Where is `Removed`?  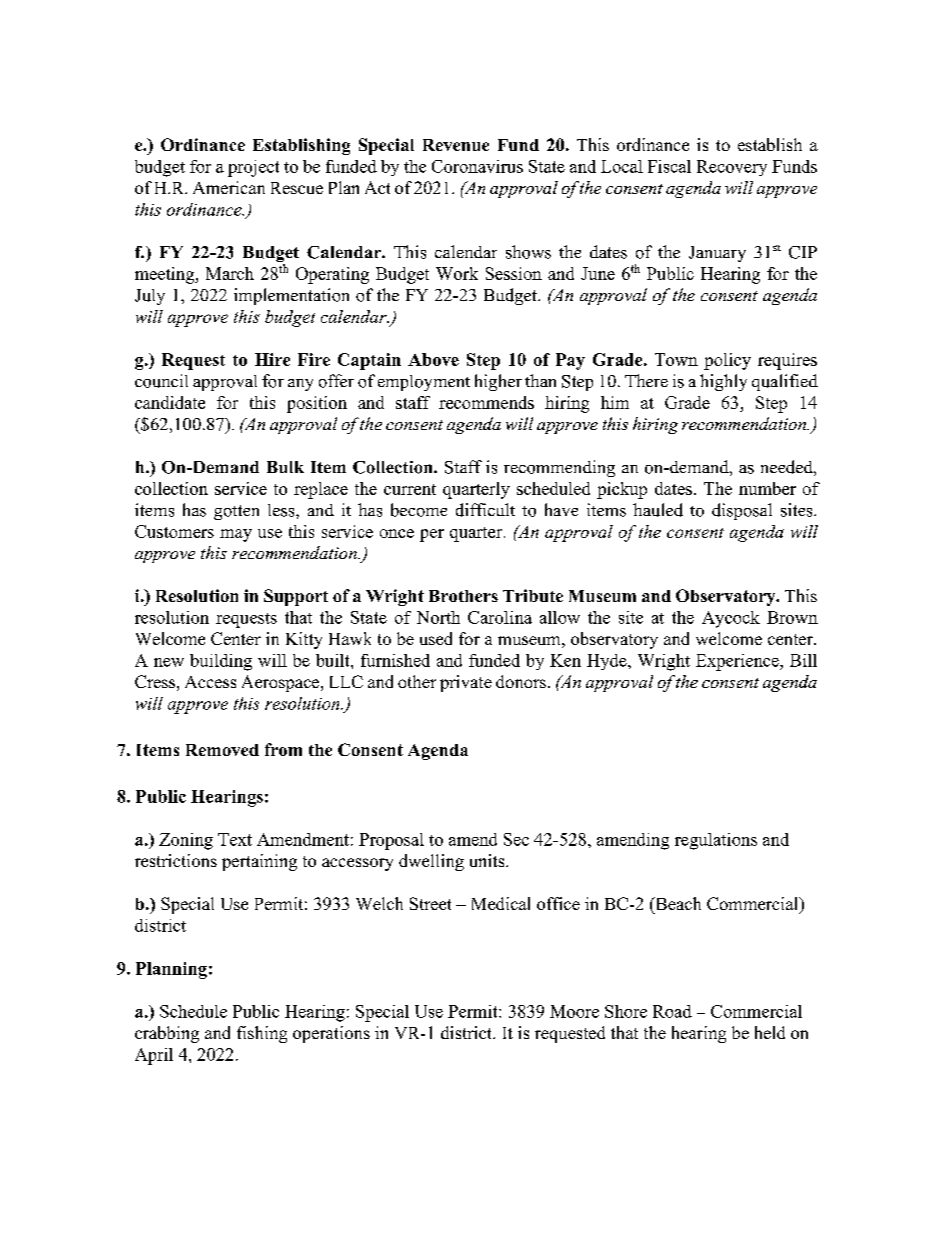 Removed is located at coordinates (222, 750).
